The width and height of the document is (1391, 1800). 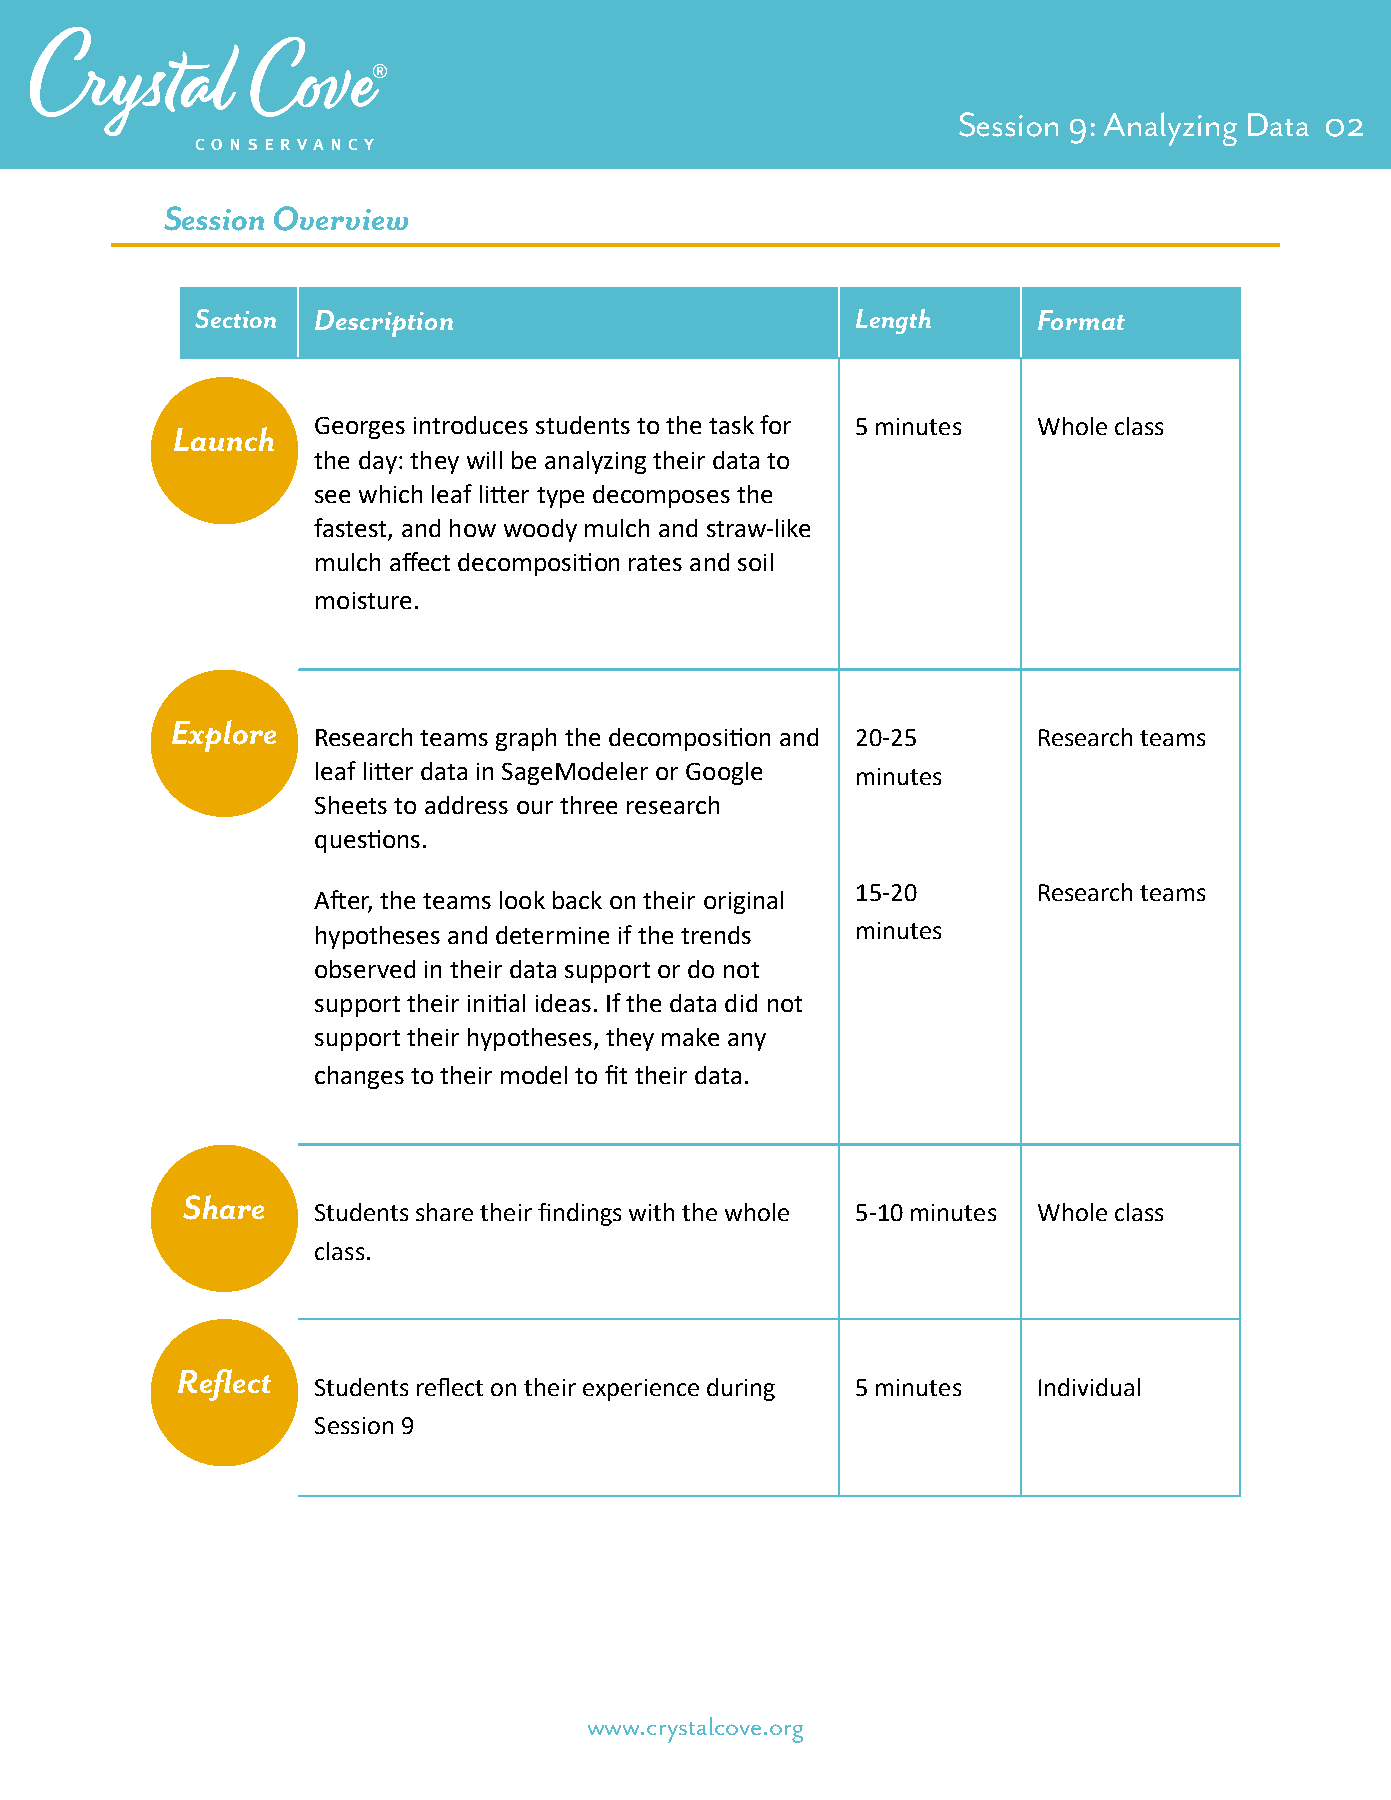 I want to click on Google, so click(x=724, y=773).
